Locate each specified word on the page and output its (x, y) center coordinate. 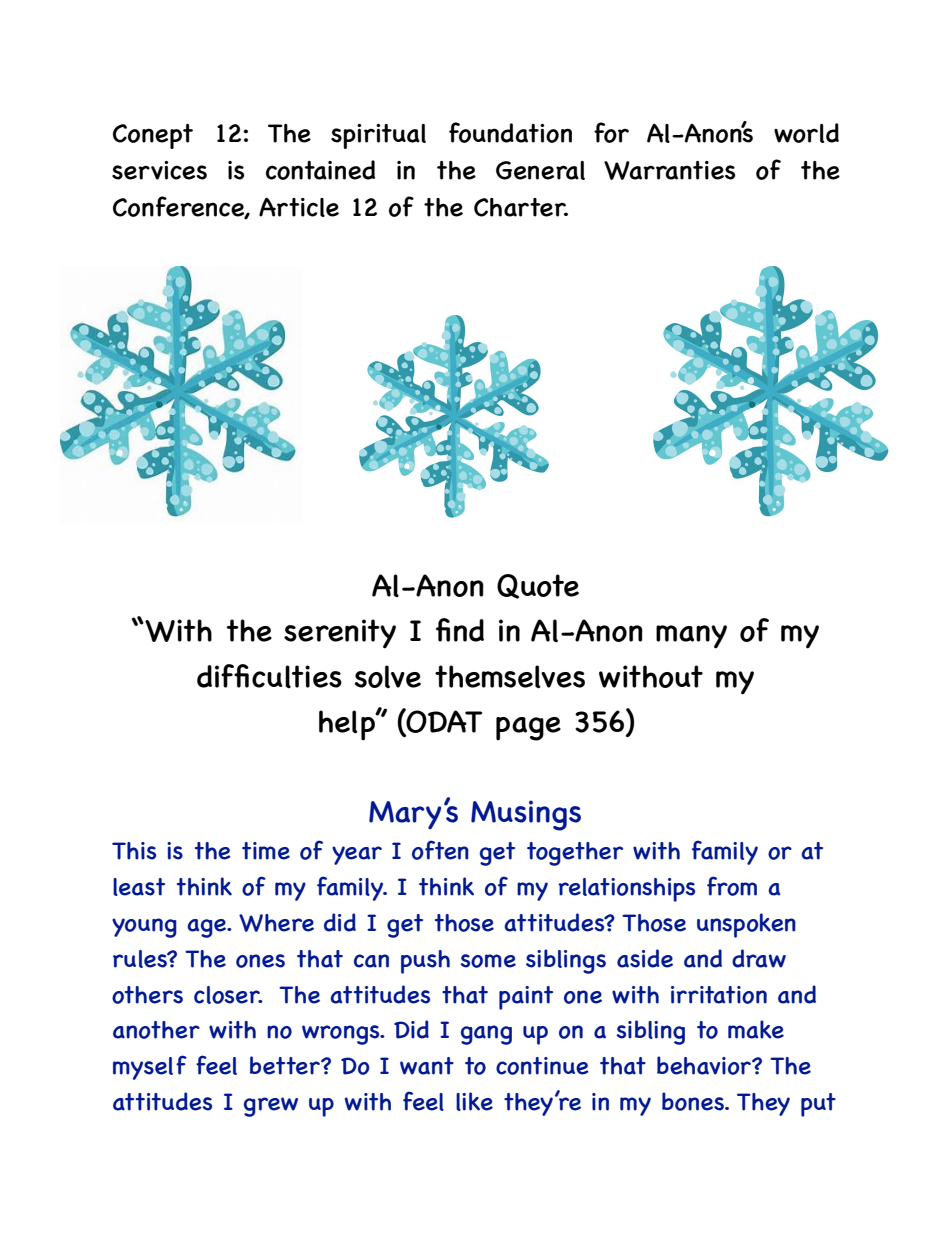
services (159, 170)
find (460, 630)
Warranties (669, 170)
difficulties (269, 676)
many (691, 637)
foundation (510, 132)
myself (150, 1067)
